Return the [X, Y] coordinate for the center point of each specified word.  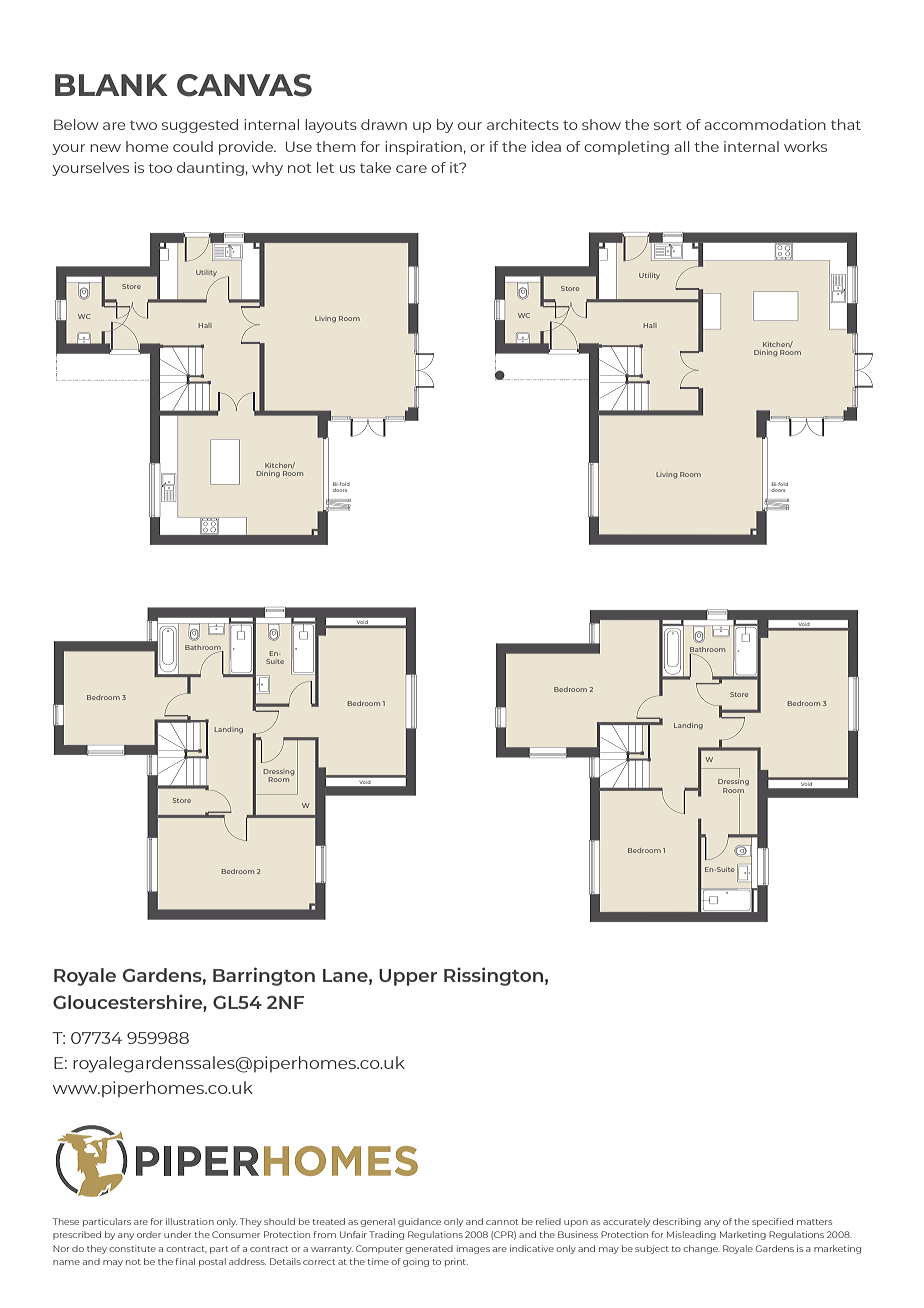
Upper [408, 977]
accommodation [765, 124]
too [160, 168]
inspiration [423, 148]
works [805, 146]
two [143, 125]
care [411, 169]
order [149, 1234]
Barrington [264, 976]
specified [772, 1222]
